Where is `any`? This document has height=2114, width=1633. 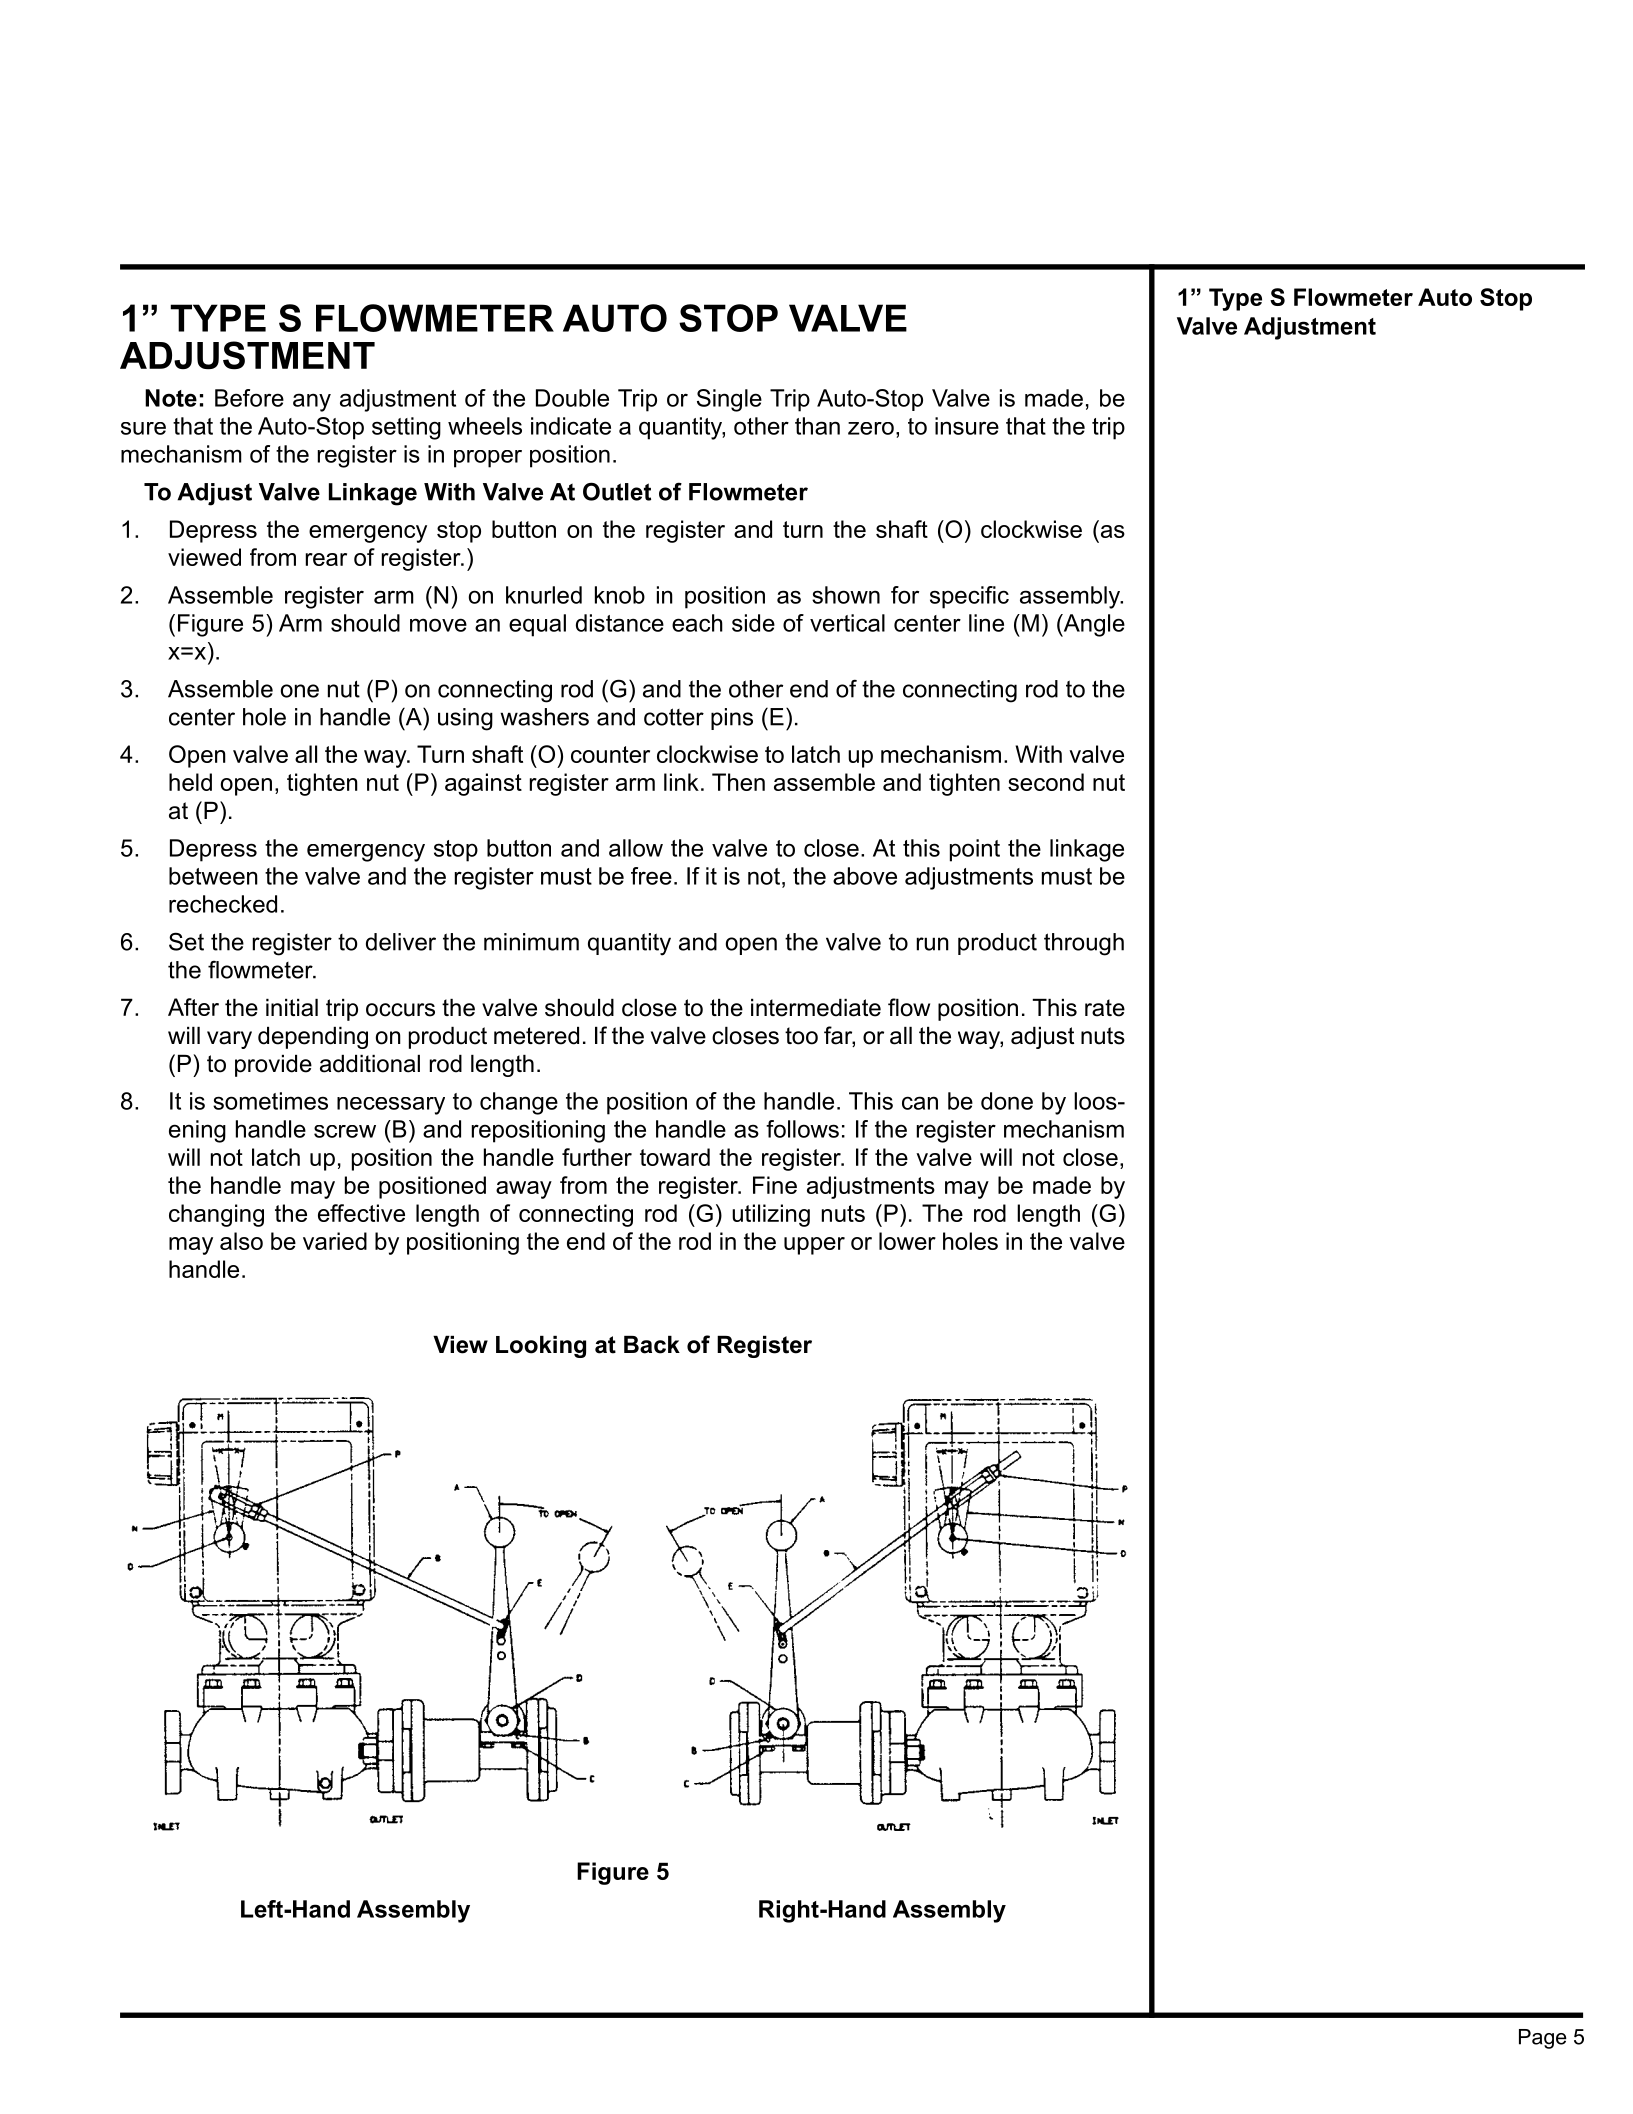 any is located at coordinates (312, 402).
